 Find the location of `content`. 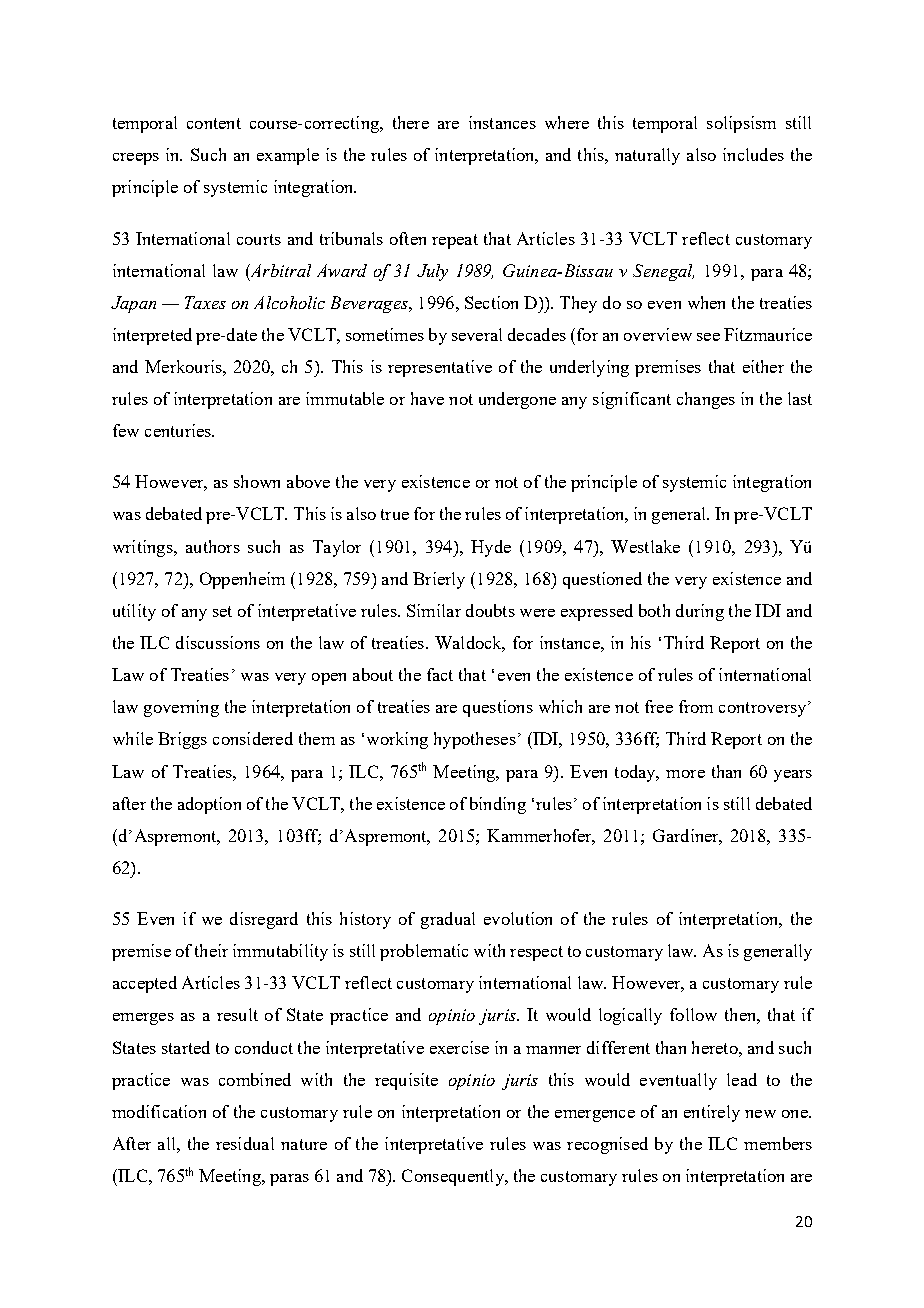

content is located at coordinates (214, 123).
